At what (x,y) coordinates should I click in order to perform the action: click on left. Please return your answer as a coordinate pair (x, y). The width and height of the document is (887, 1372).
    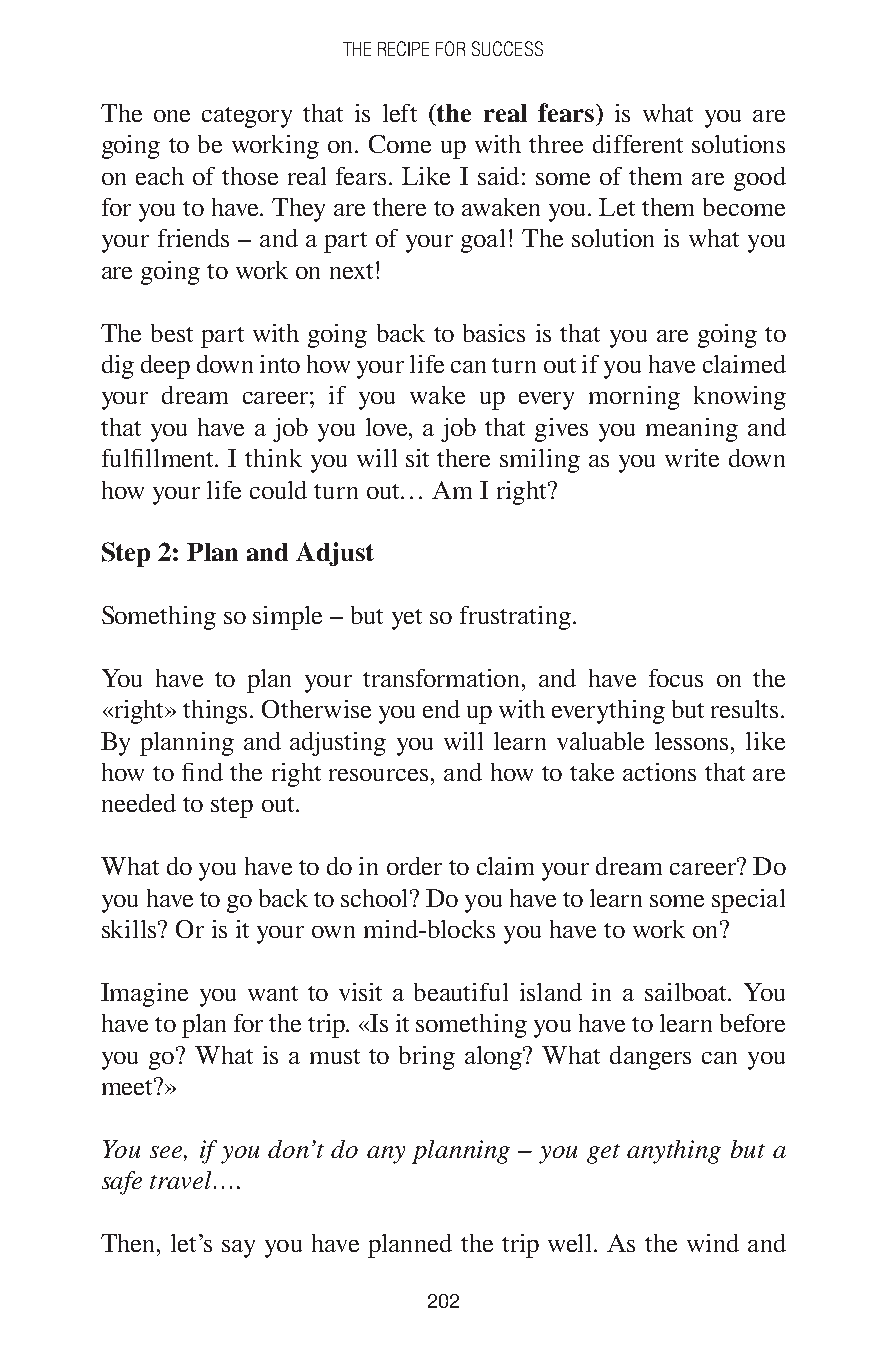
    Looking at the image, I should click on (400, 113).
